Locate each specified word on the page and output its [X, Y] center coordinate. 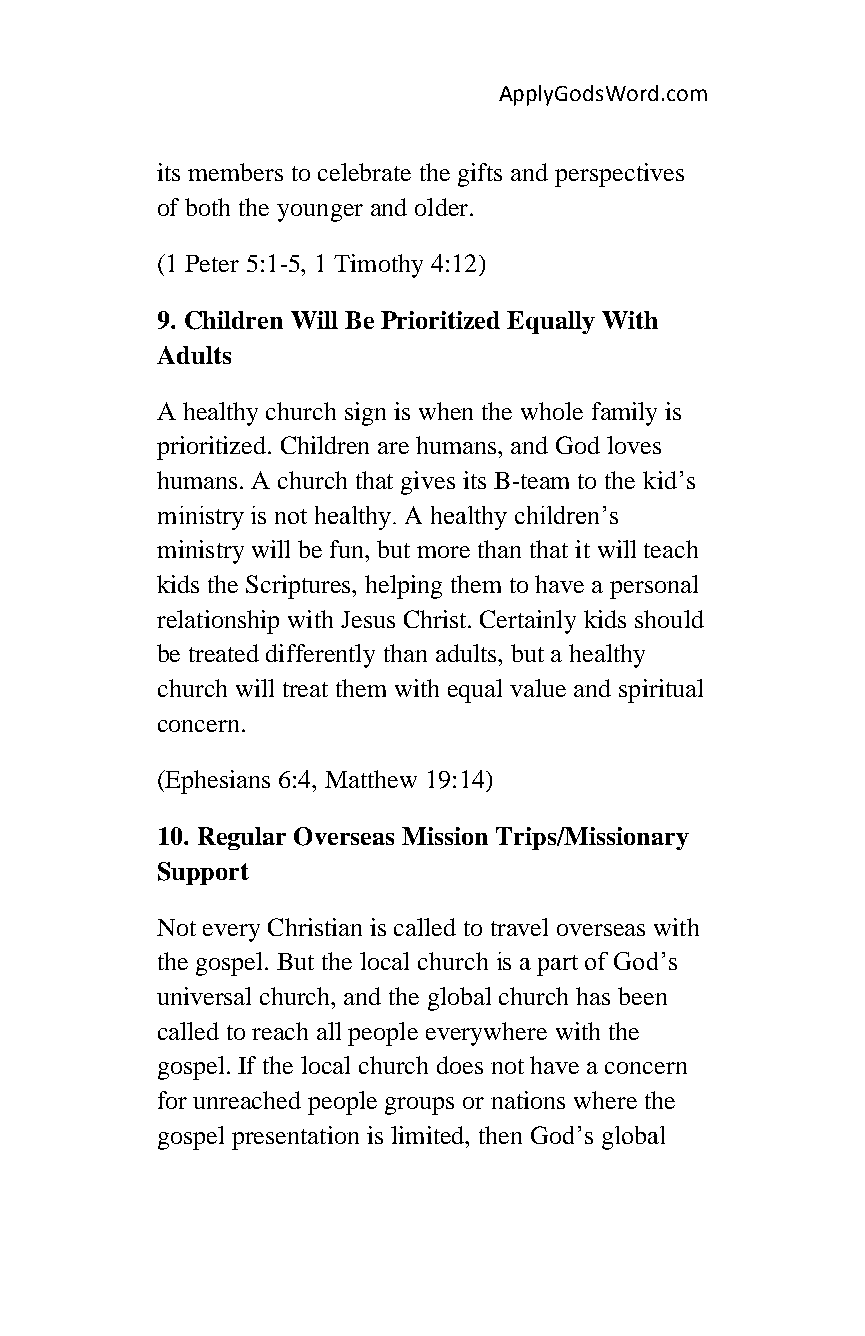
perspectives [619, 175]
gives [428, 483]
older [443, 207]
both [207, 207]
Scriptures [300, 587]
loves [634, 445]
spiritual [661, 691]
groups [419, 1106]
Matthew [371, 779]
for [172, 1100]
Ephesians [217, 782]
